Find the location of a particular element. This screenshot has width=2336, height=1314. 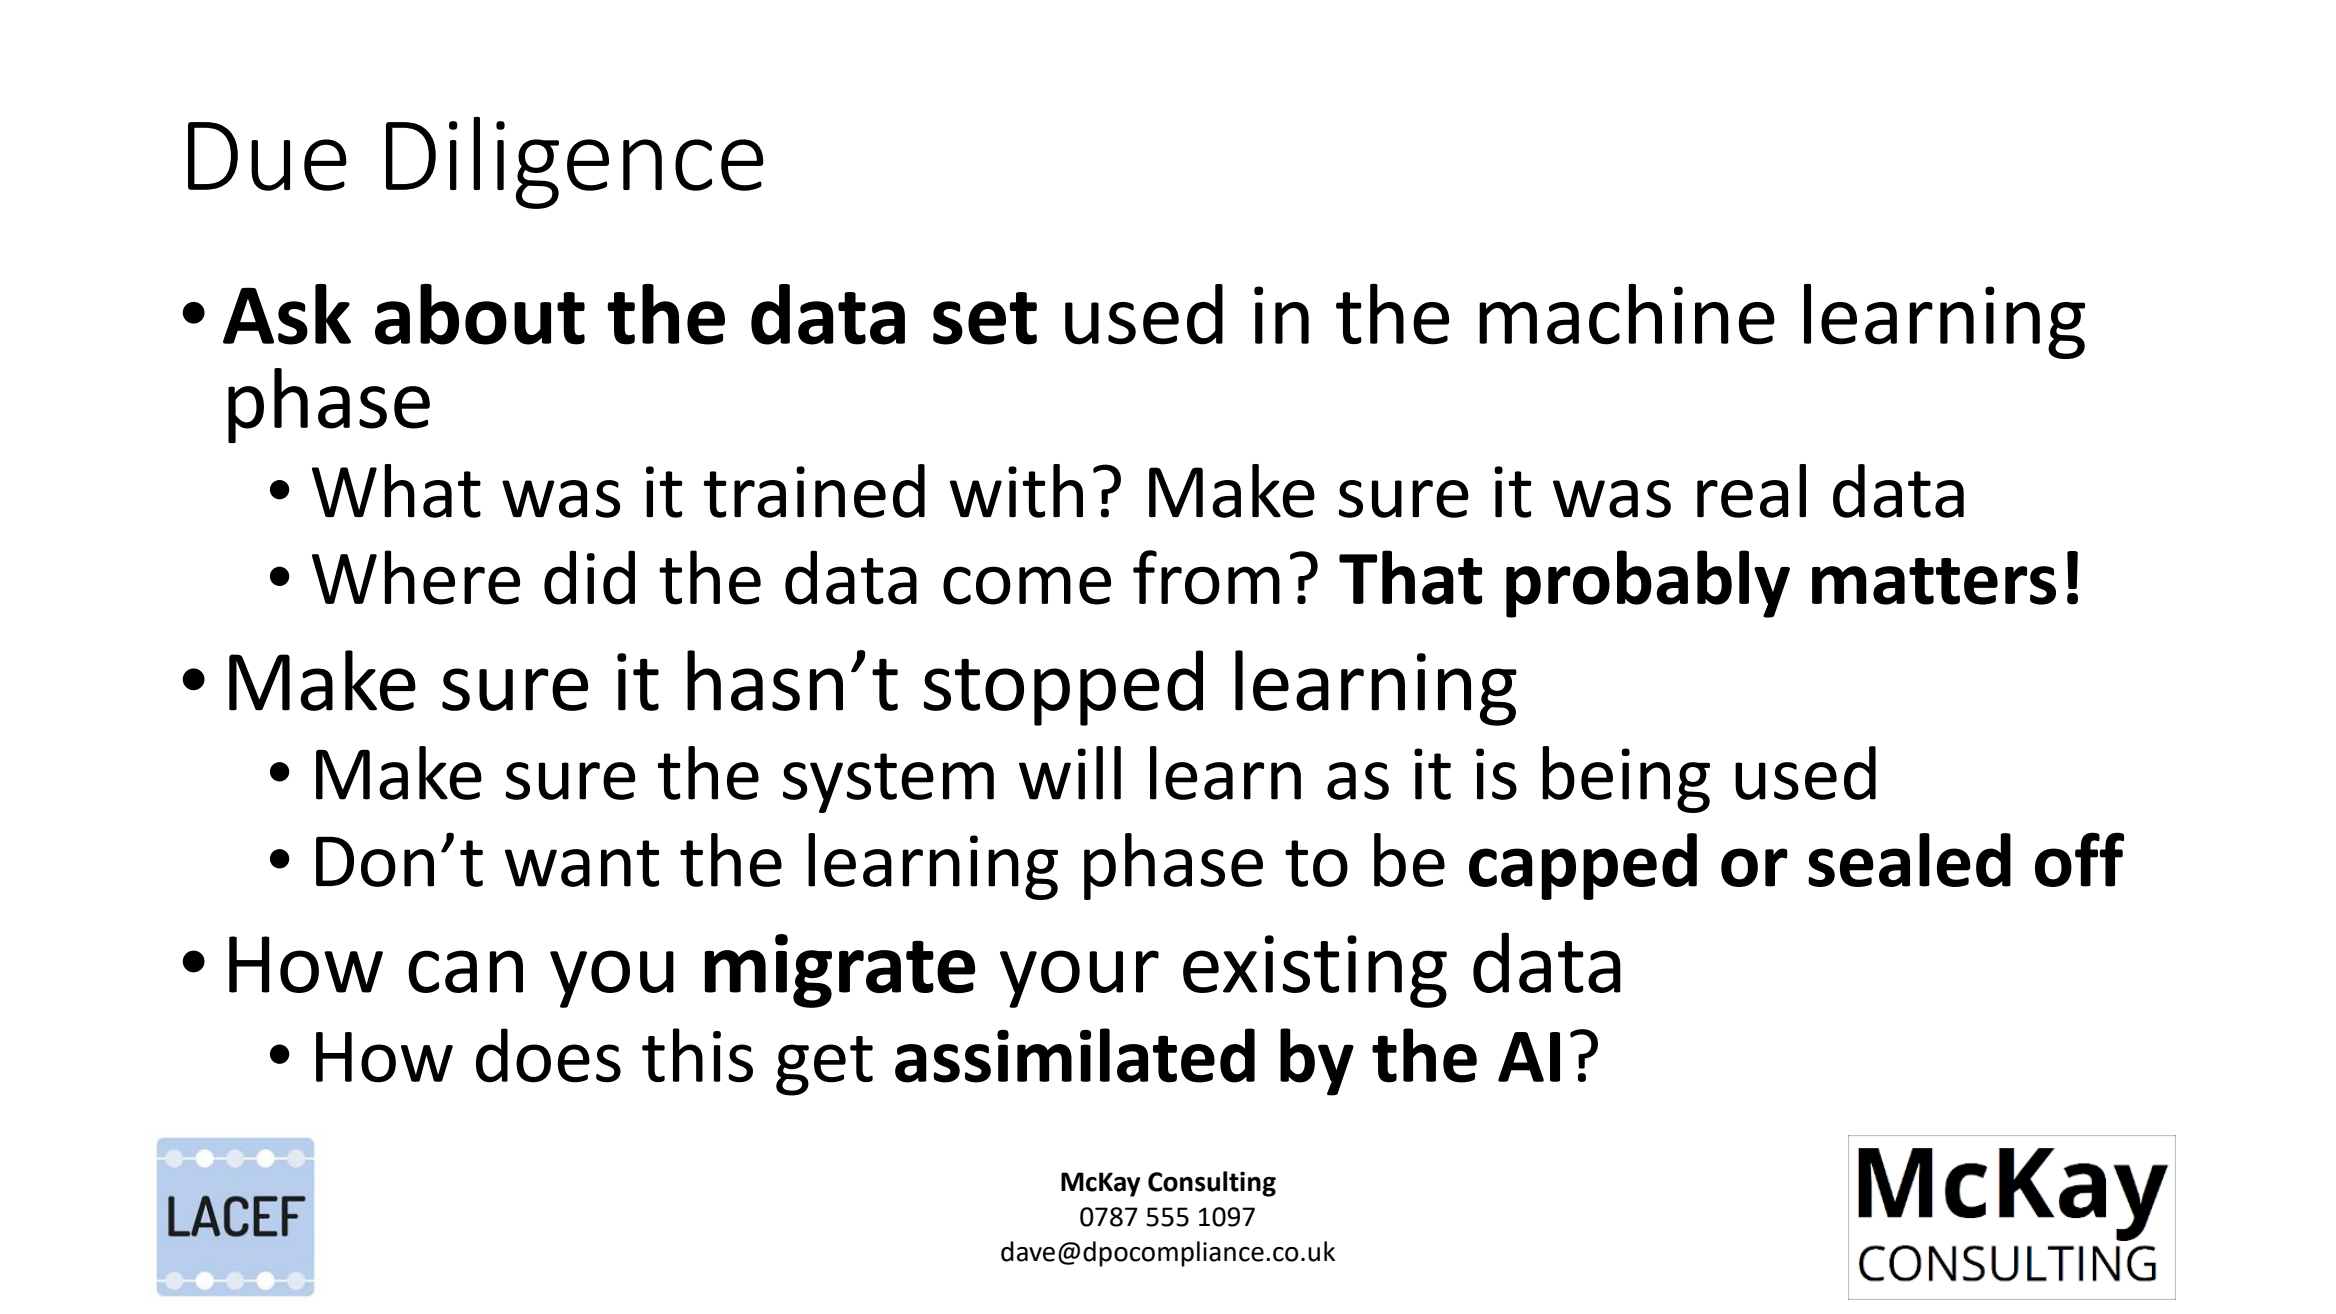

Diligence is located at coordinates (575, 163).
